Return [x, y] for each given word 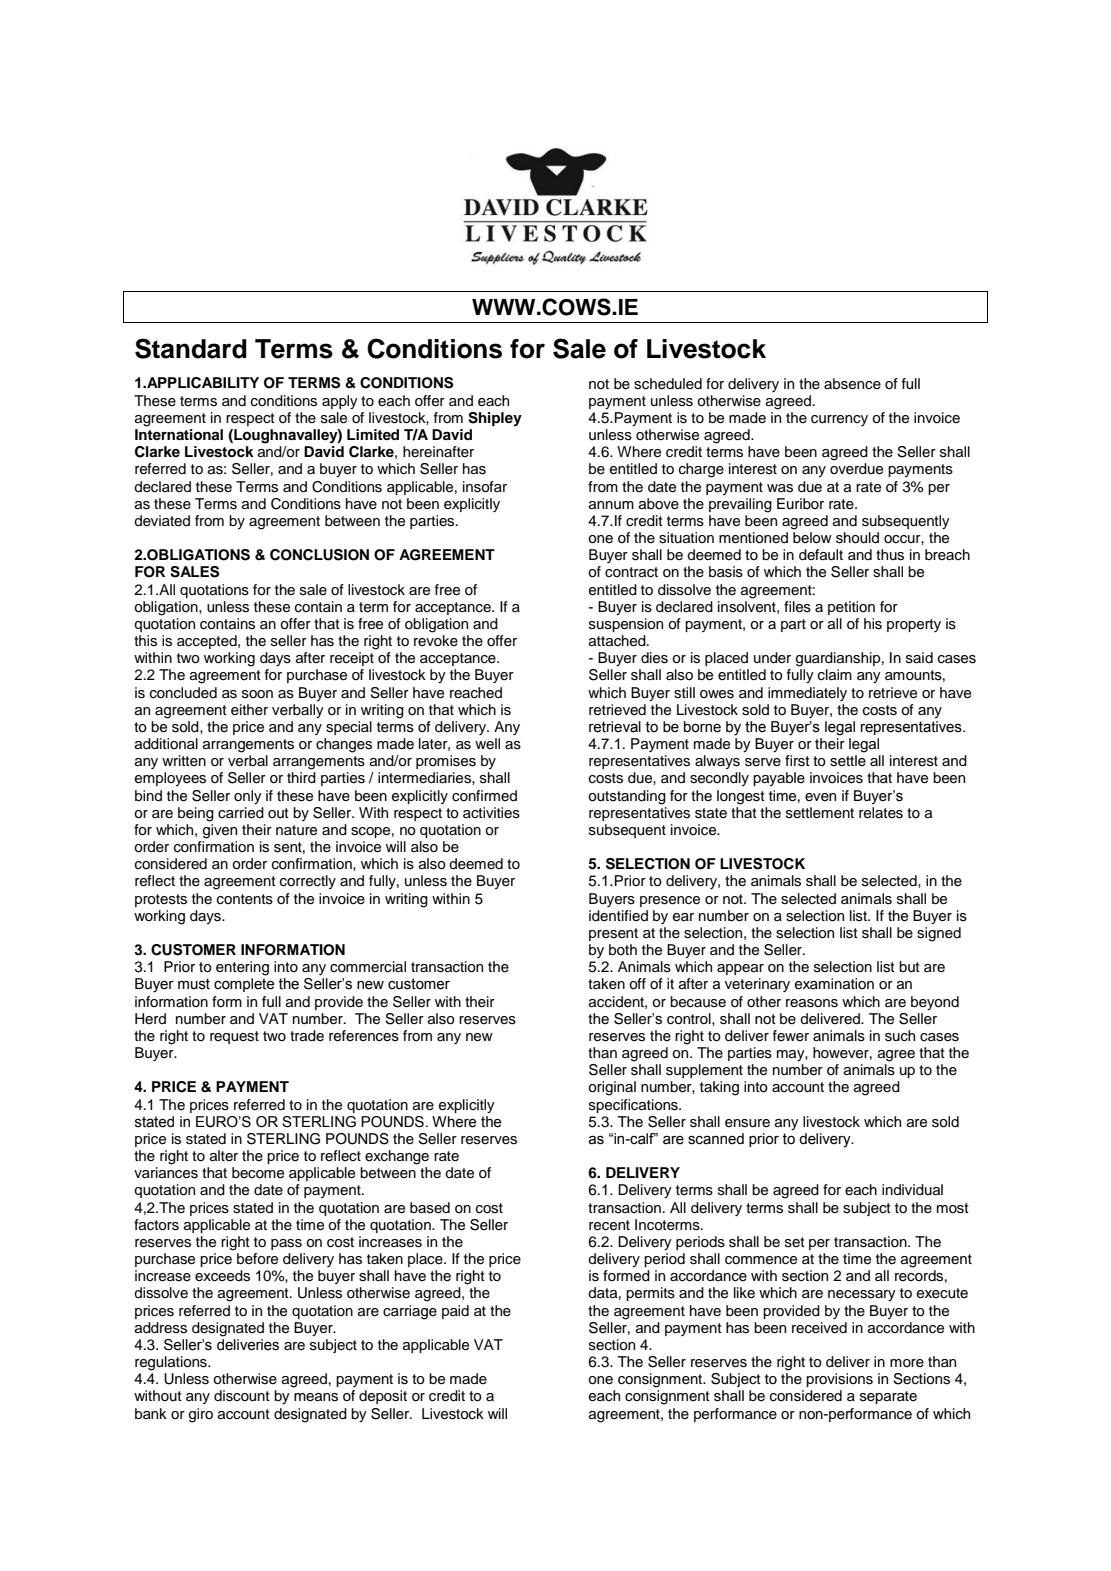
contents [245, 899]
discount [242, 1396]
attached [618, 641]
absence [852, 384]
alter [224, 1155]
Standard [191, 348]
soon [257, 694]
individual [912, 1190]
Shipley [495, 419]
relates [881, 813]
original [612, 1088]
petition [851, 608]
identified [618, 916]
